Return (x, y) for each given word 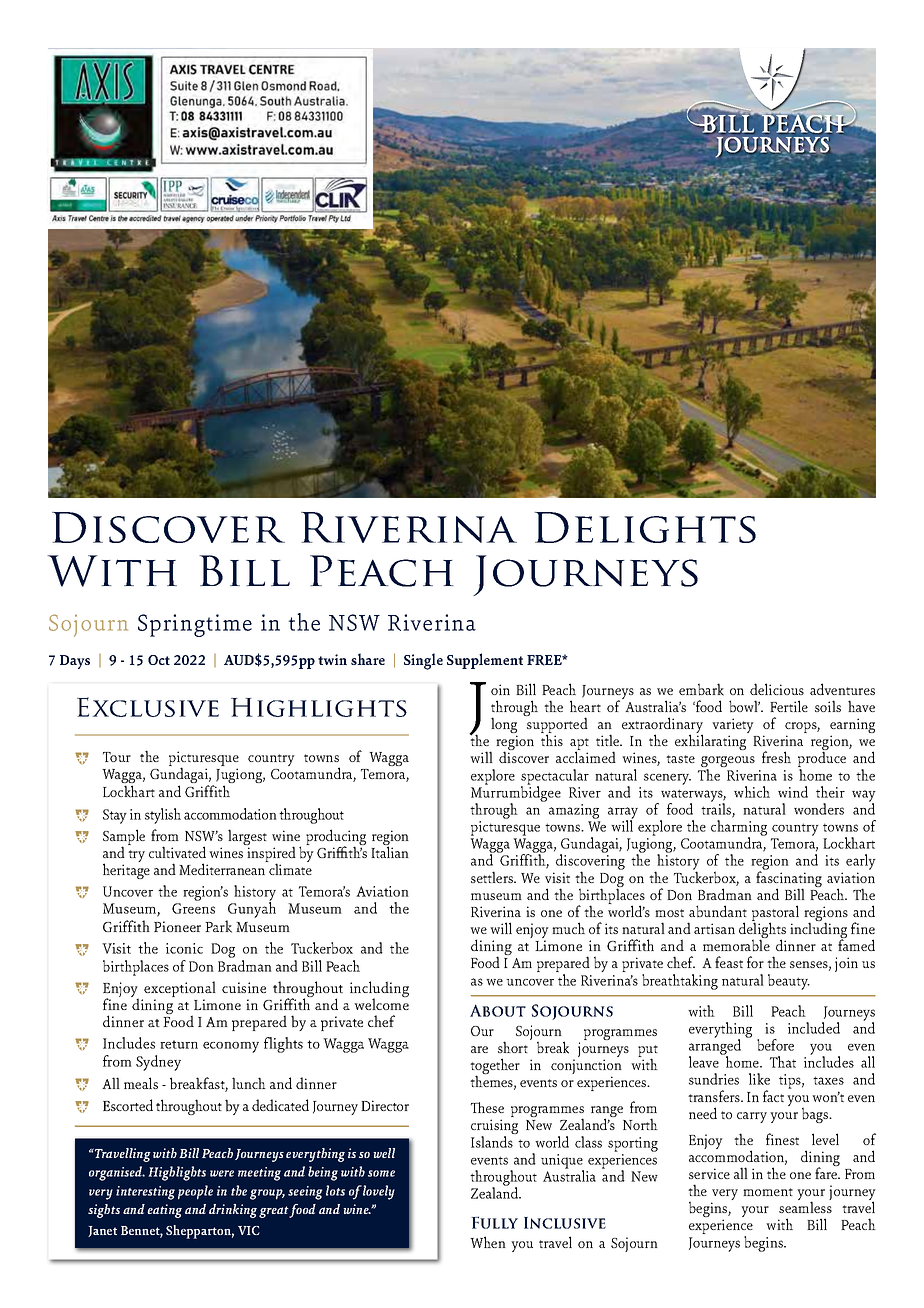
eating (164, 1211)
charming (739, 829)
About (498, 1010)
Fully (494, 1222)
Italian (390, 851)
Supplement (485, 661)
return (179, 1044)
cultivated (177, 852)
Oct (159, 660)
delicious (777, 689)
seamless (805, 1207)
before (775, 1045)
